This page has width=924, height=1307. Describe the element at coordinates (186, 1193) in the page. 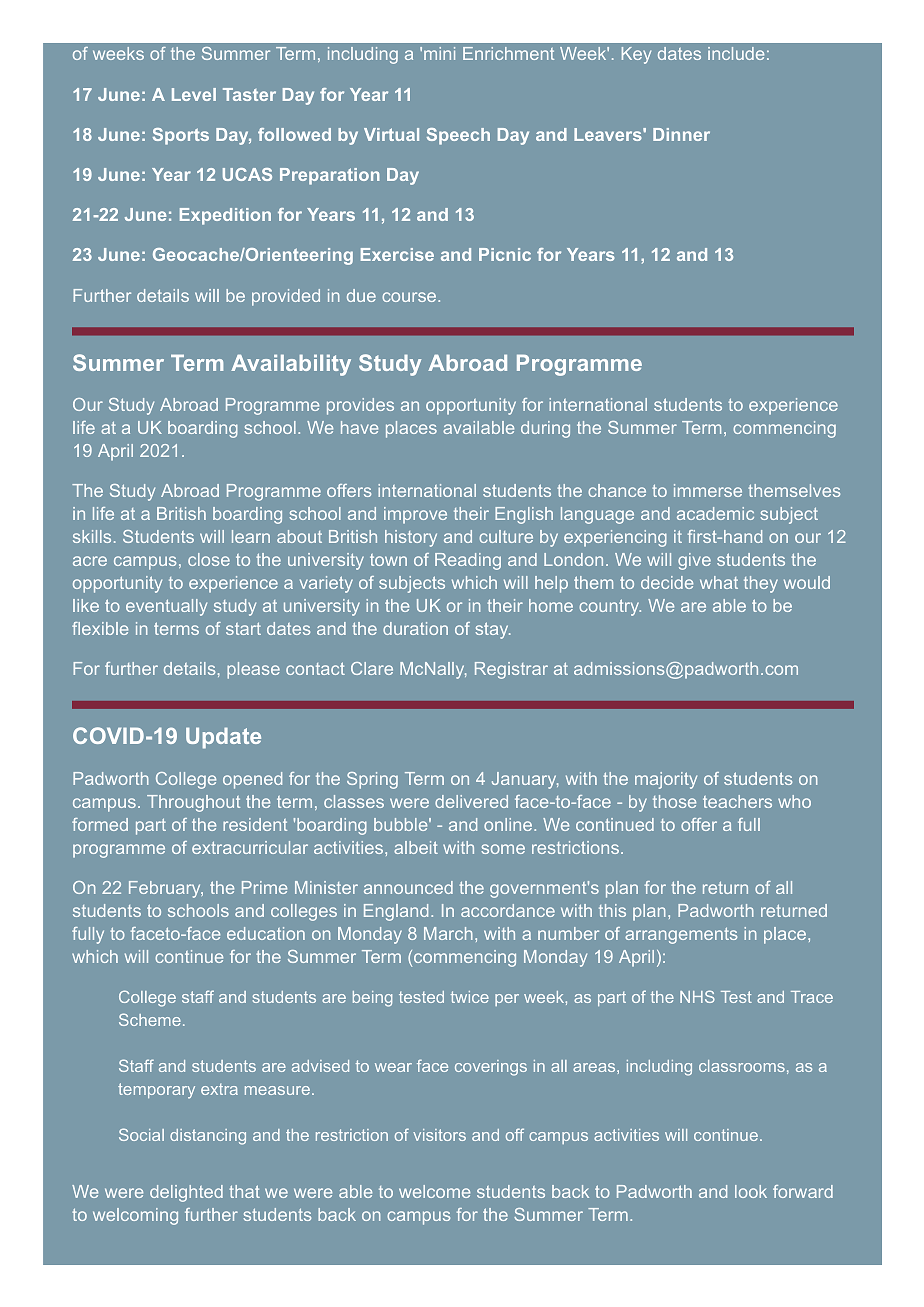

I see `delighted` at that location.
